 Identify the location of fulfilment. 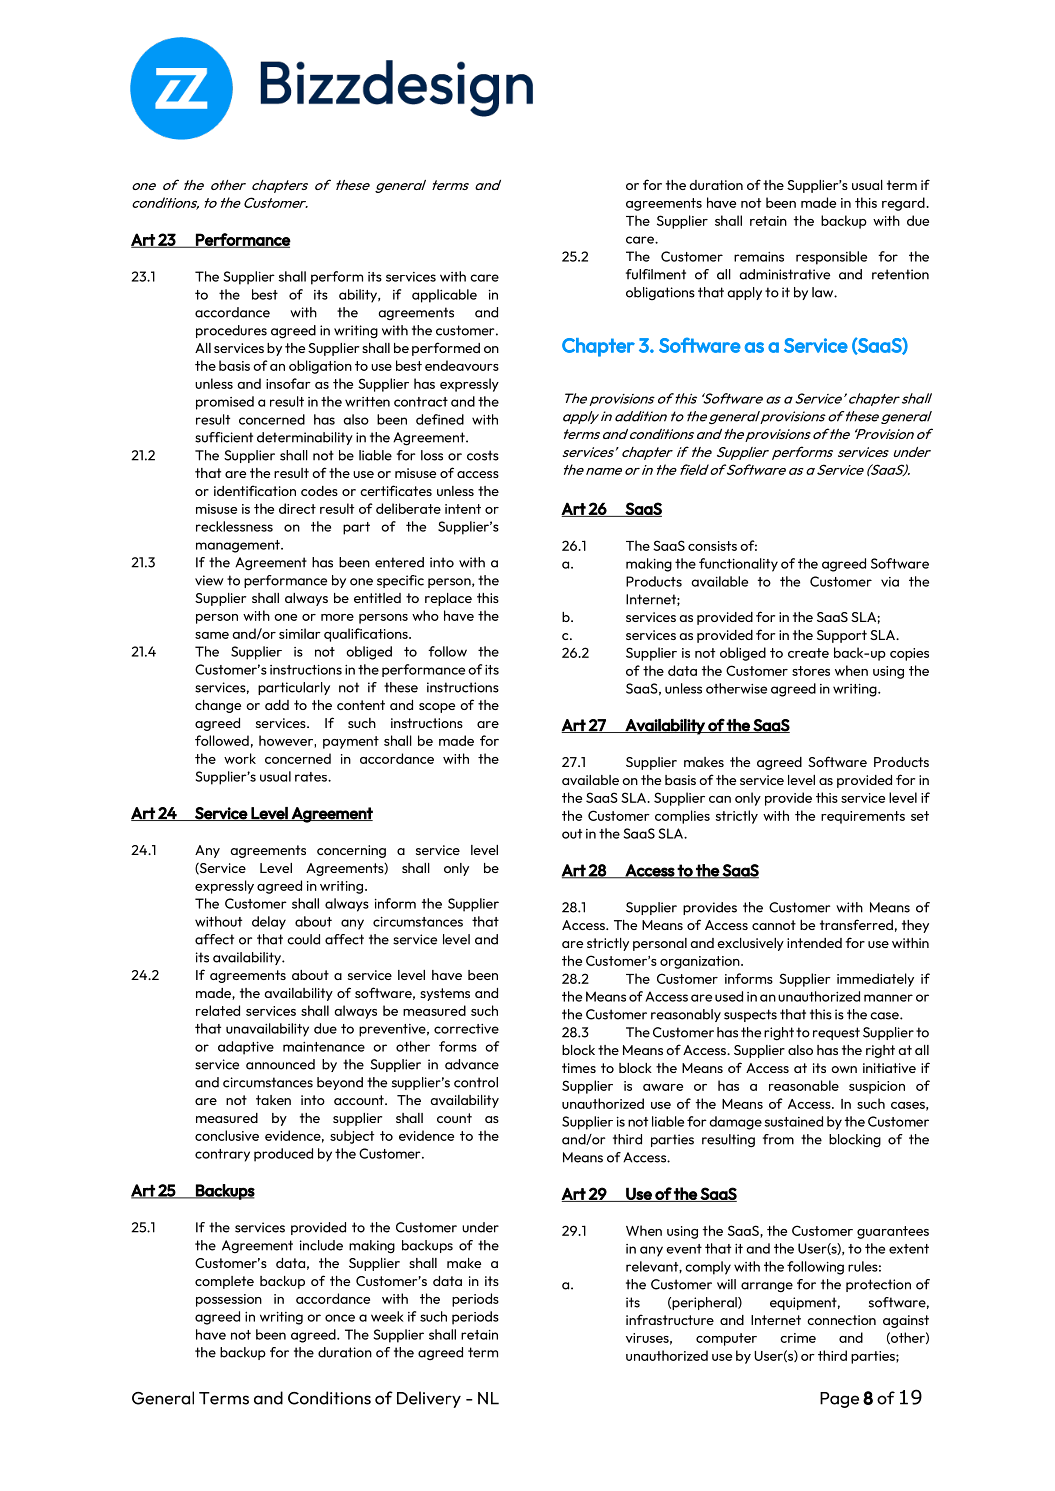
(656, 274).
